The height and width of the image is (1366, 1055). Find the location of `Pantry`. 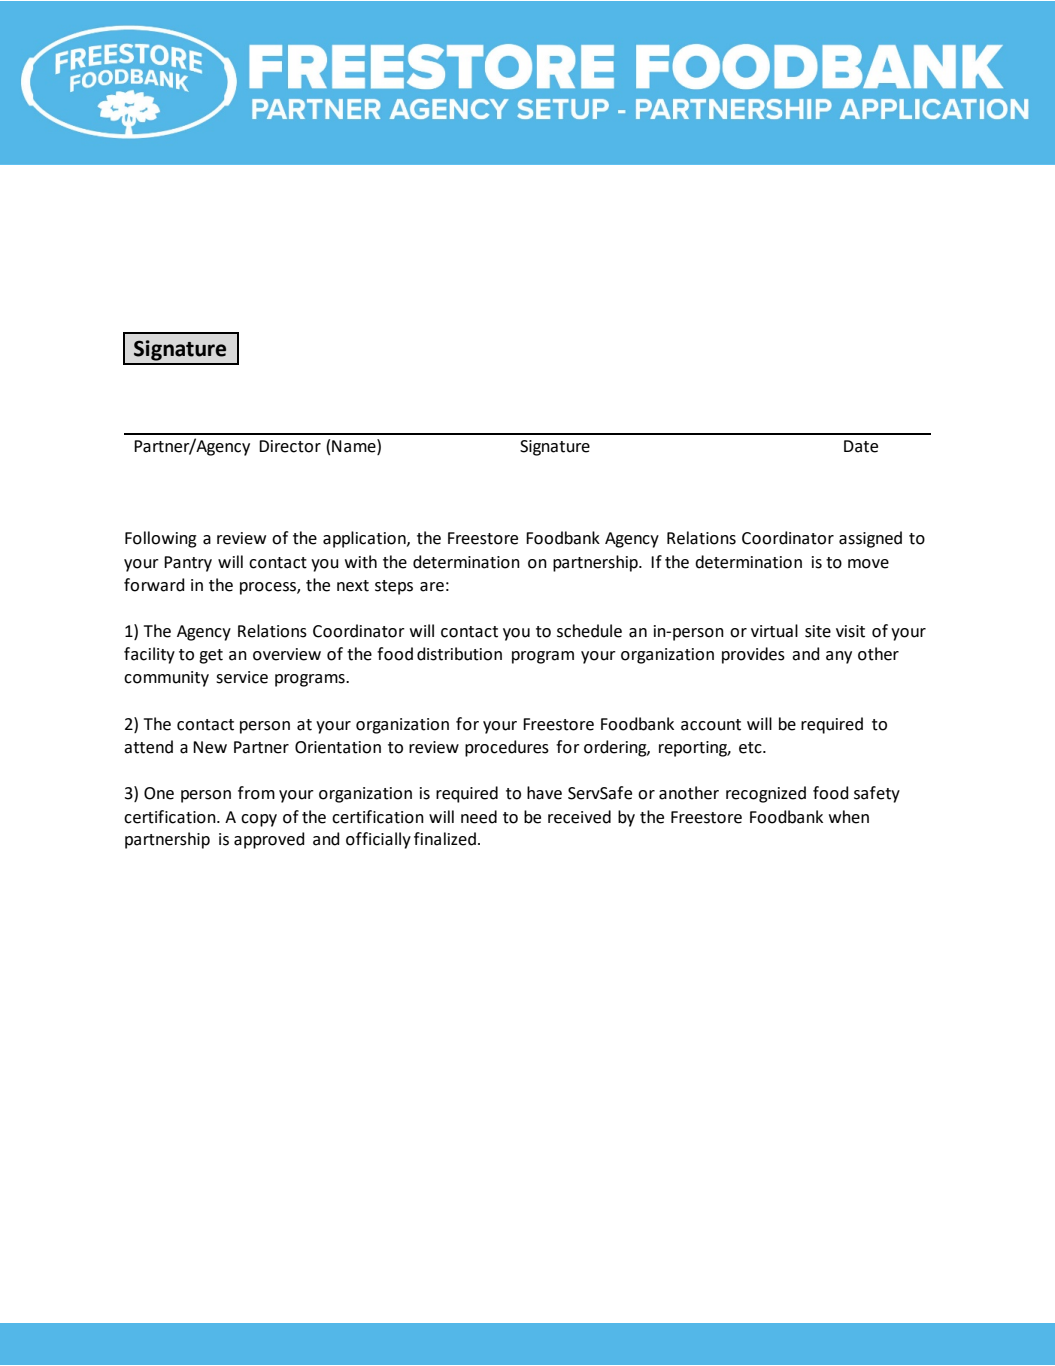

Pantry is located at coordinates (188, 564).
